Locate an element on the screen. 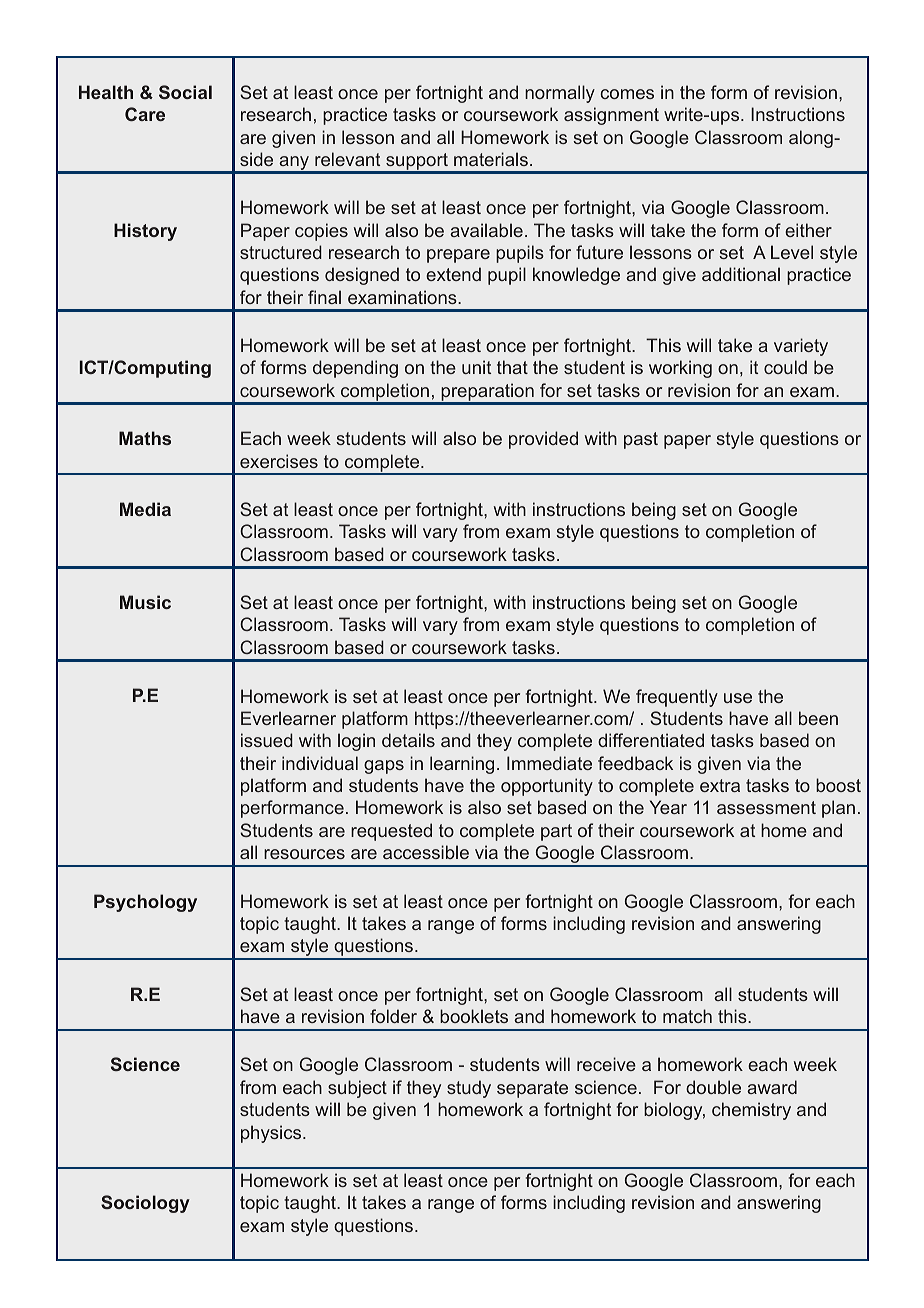  preparation is located at coordinates (487, 393).
